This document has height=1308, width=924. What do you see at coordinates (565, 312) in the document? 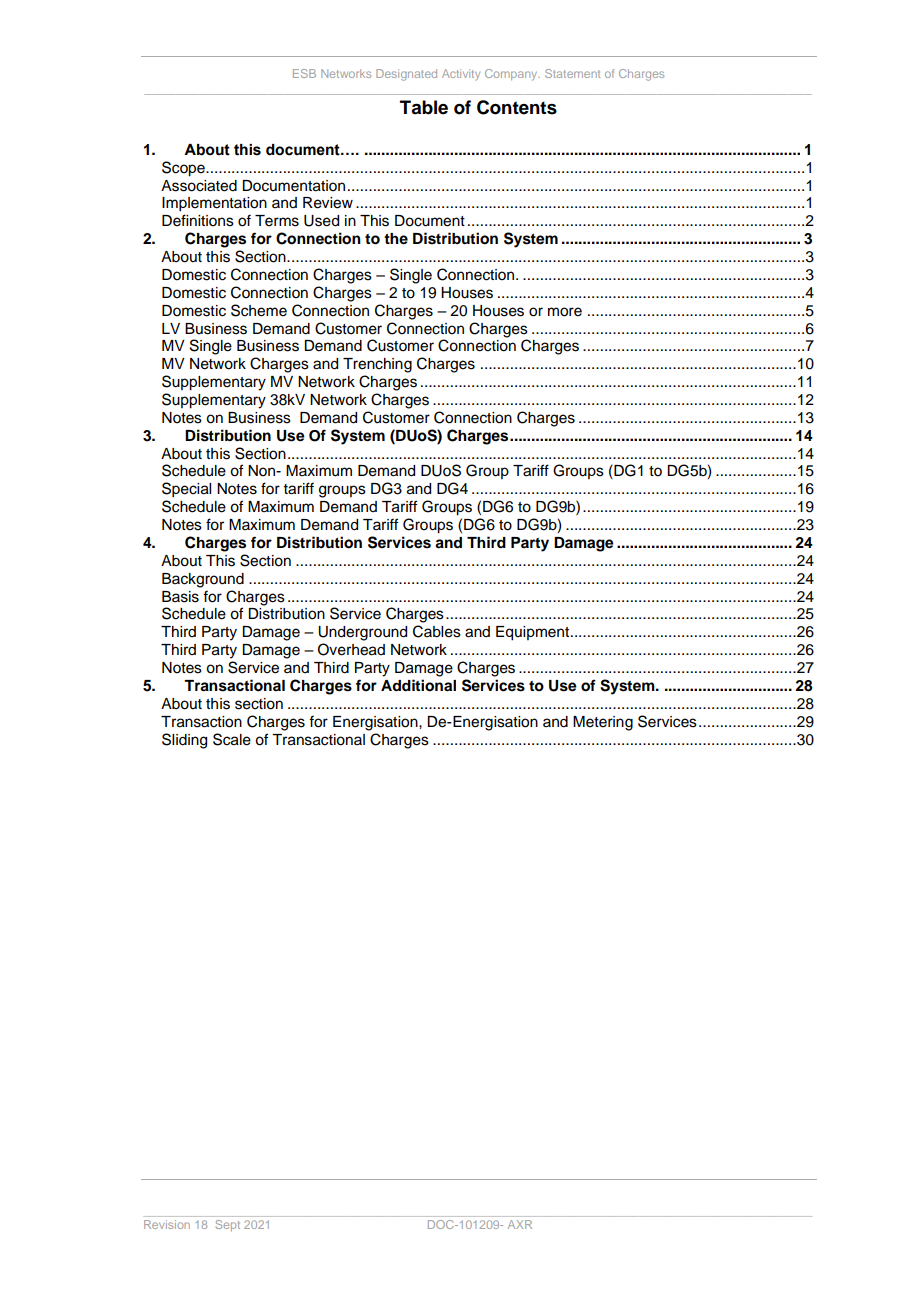
I see `more` at bounding box center [565, 312].
